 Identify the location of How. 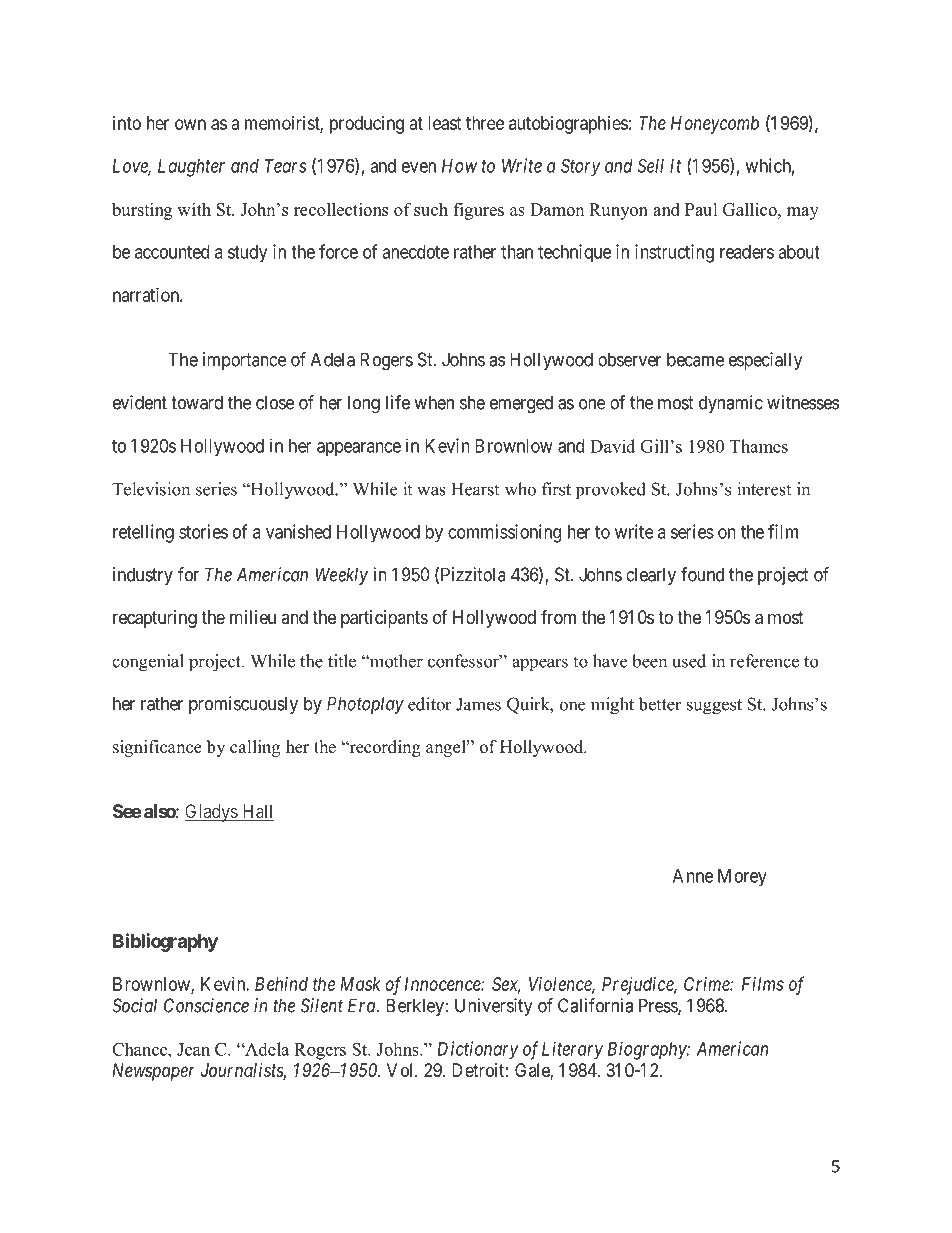
(459, 166).
